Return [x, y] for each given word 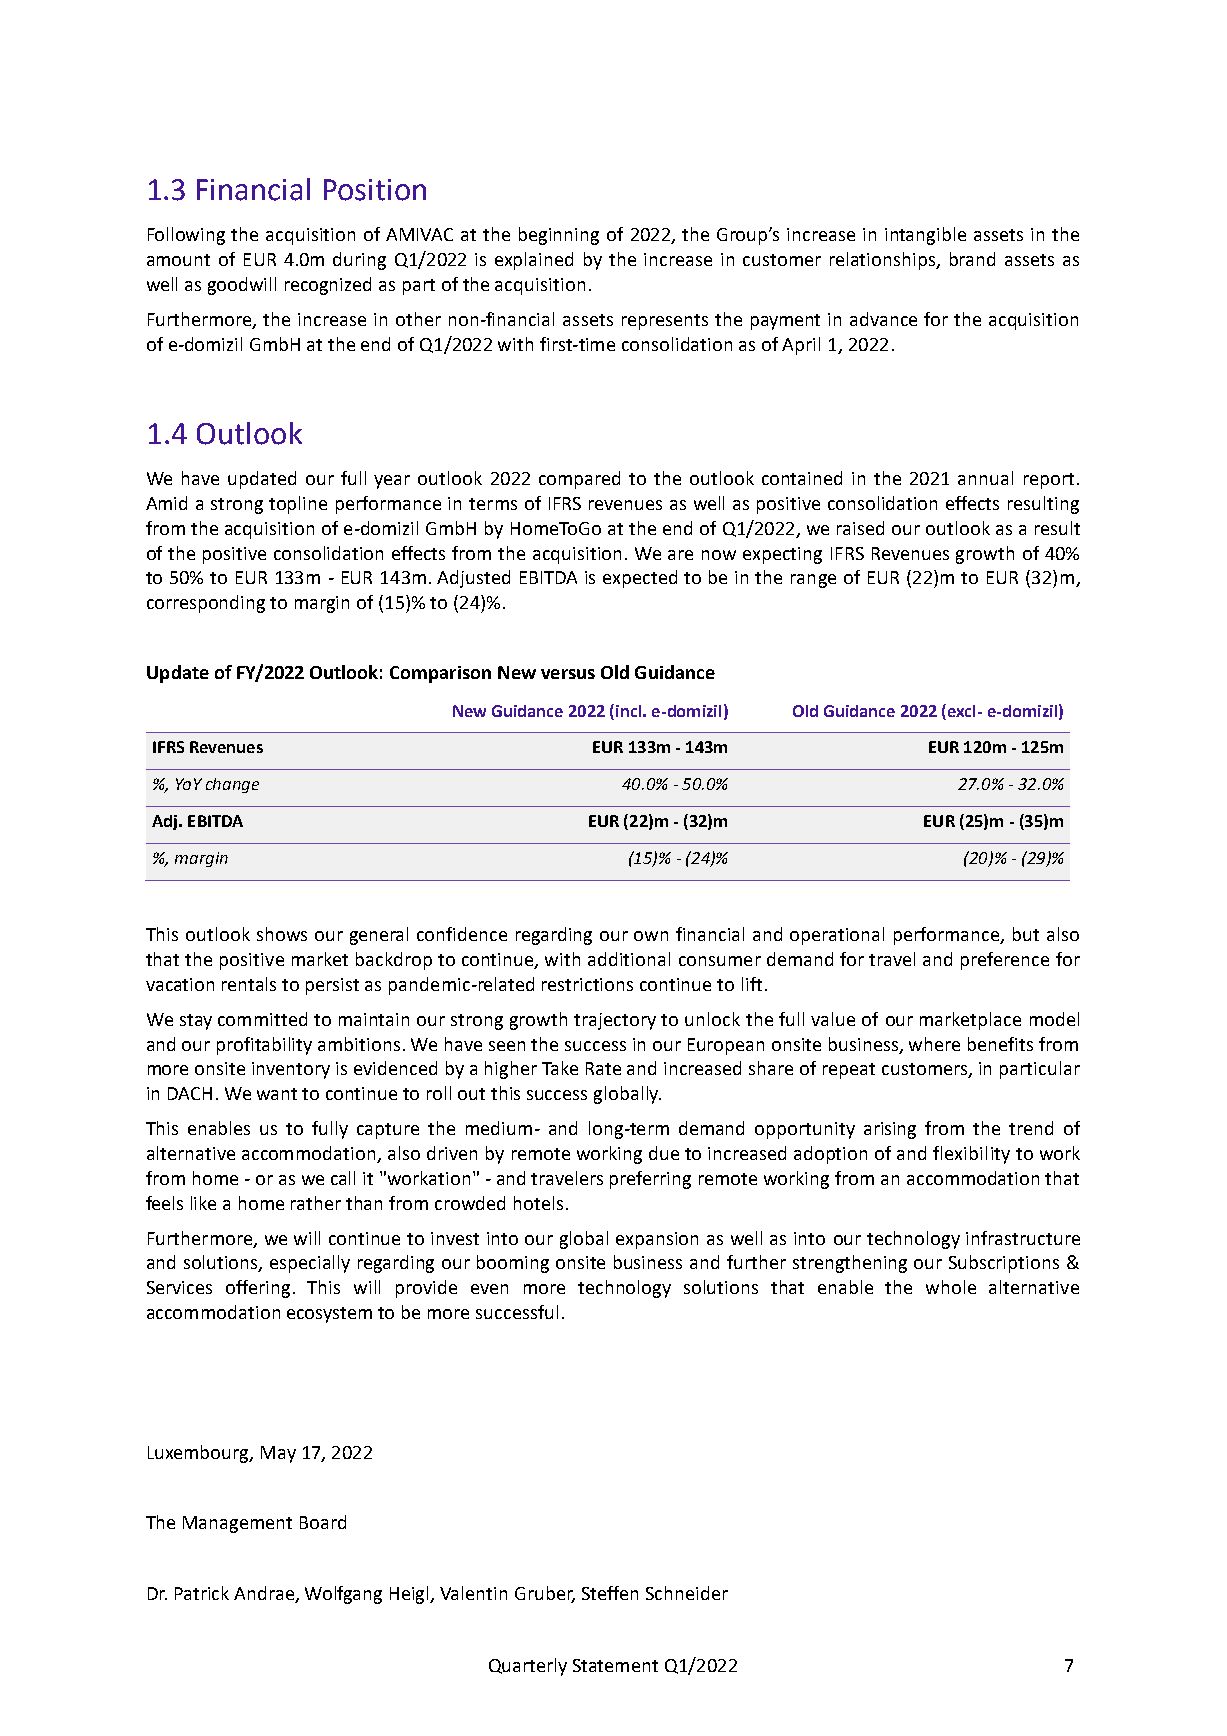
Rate [603, 1068]
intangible [925, 236]
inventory [291, 1070]
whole [951, 1287]
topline [298, 505]
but [1026, 934]
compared [579, 480]
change [232, 785]
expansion [657, 1240]
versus [568, 674]
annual [985, 478]
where [934, 1044]
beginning [559, 236]
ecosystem [329, 1315]
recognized [328, 286]
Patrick [202, 1593]
